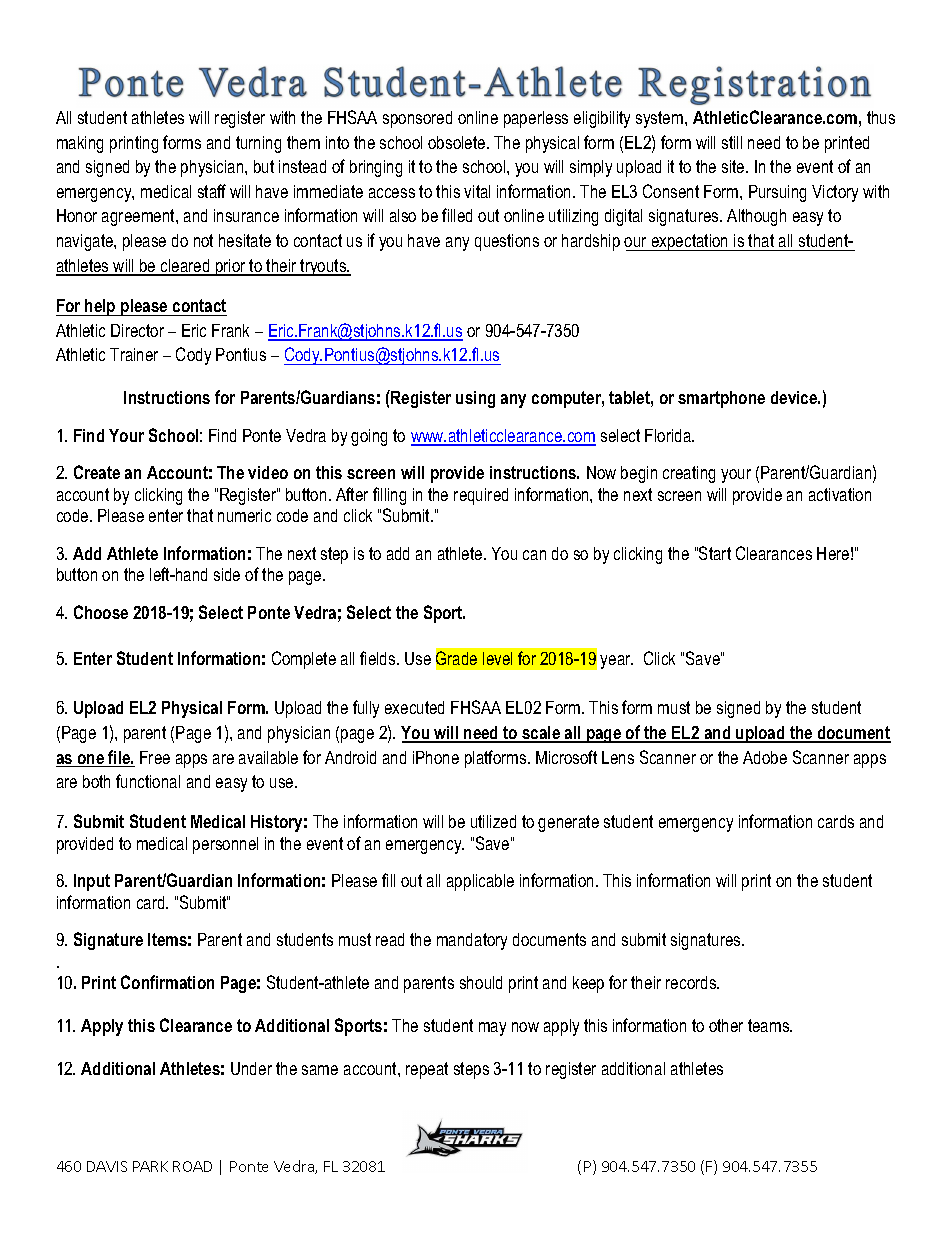 The height and width of the screenshot is (1233, 952). What do you see at coordinates (101, 612) in the screenshot?
I see `Choose` at bounding box center [101, 612].
